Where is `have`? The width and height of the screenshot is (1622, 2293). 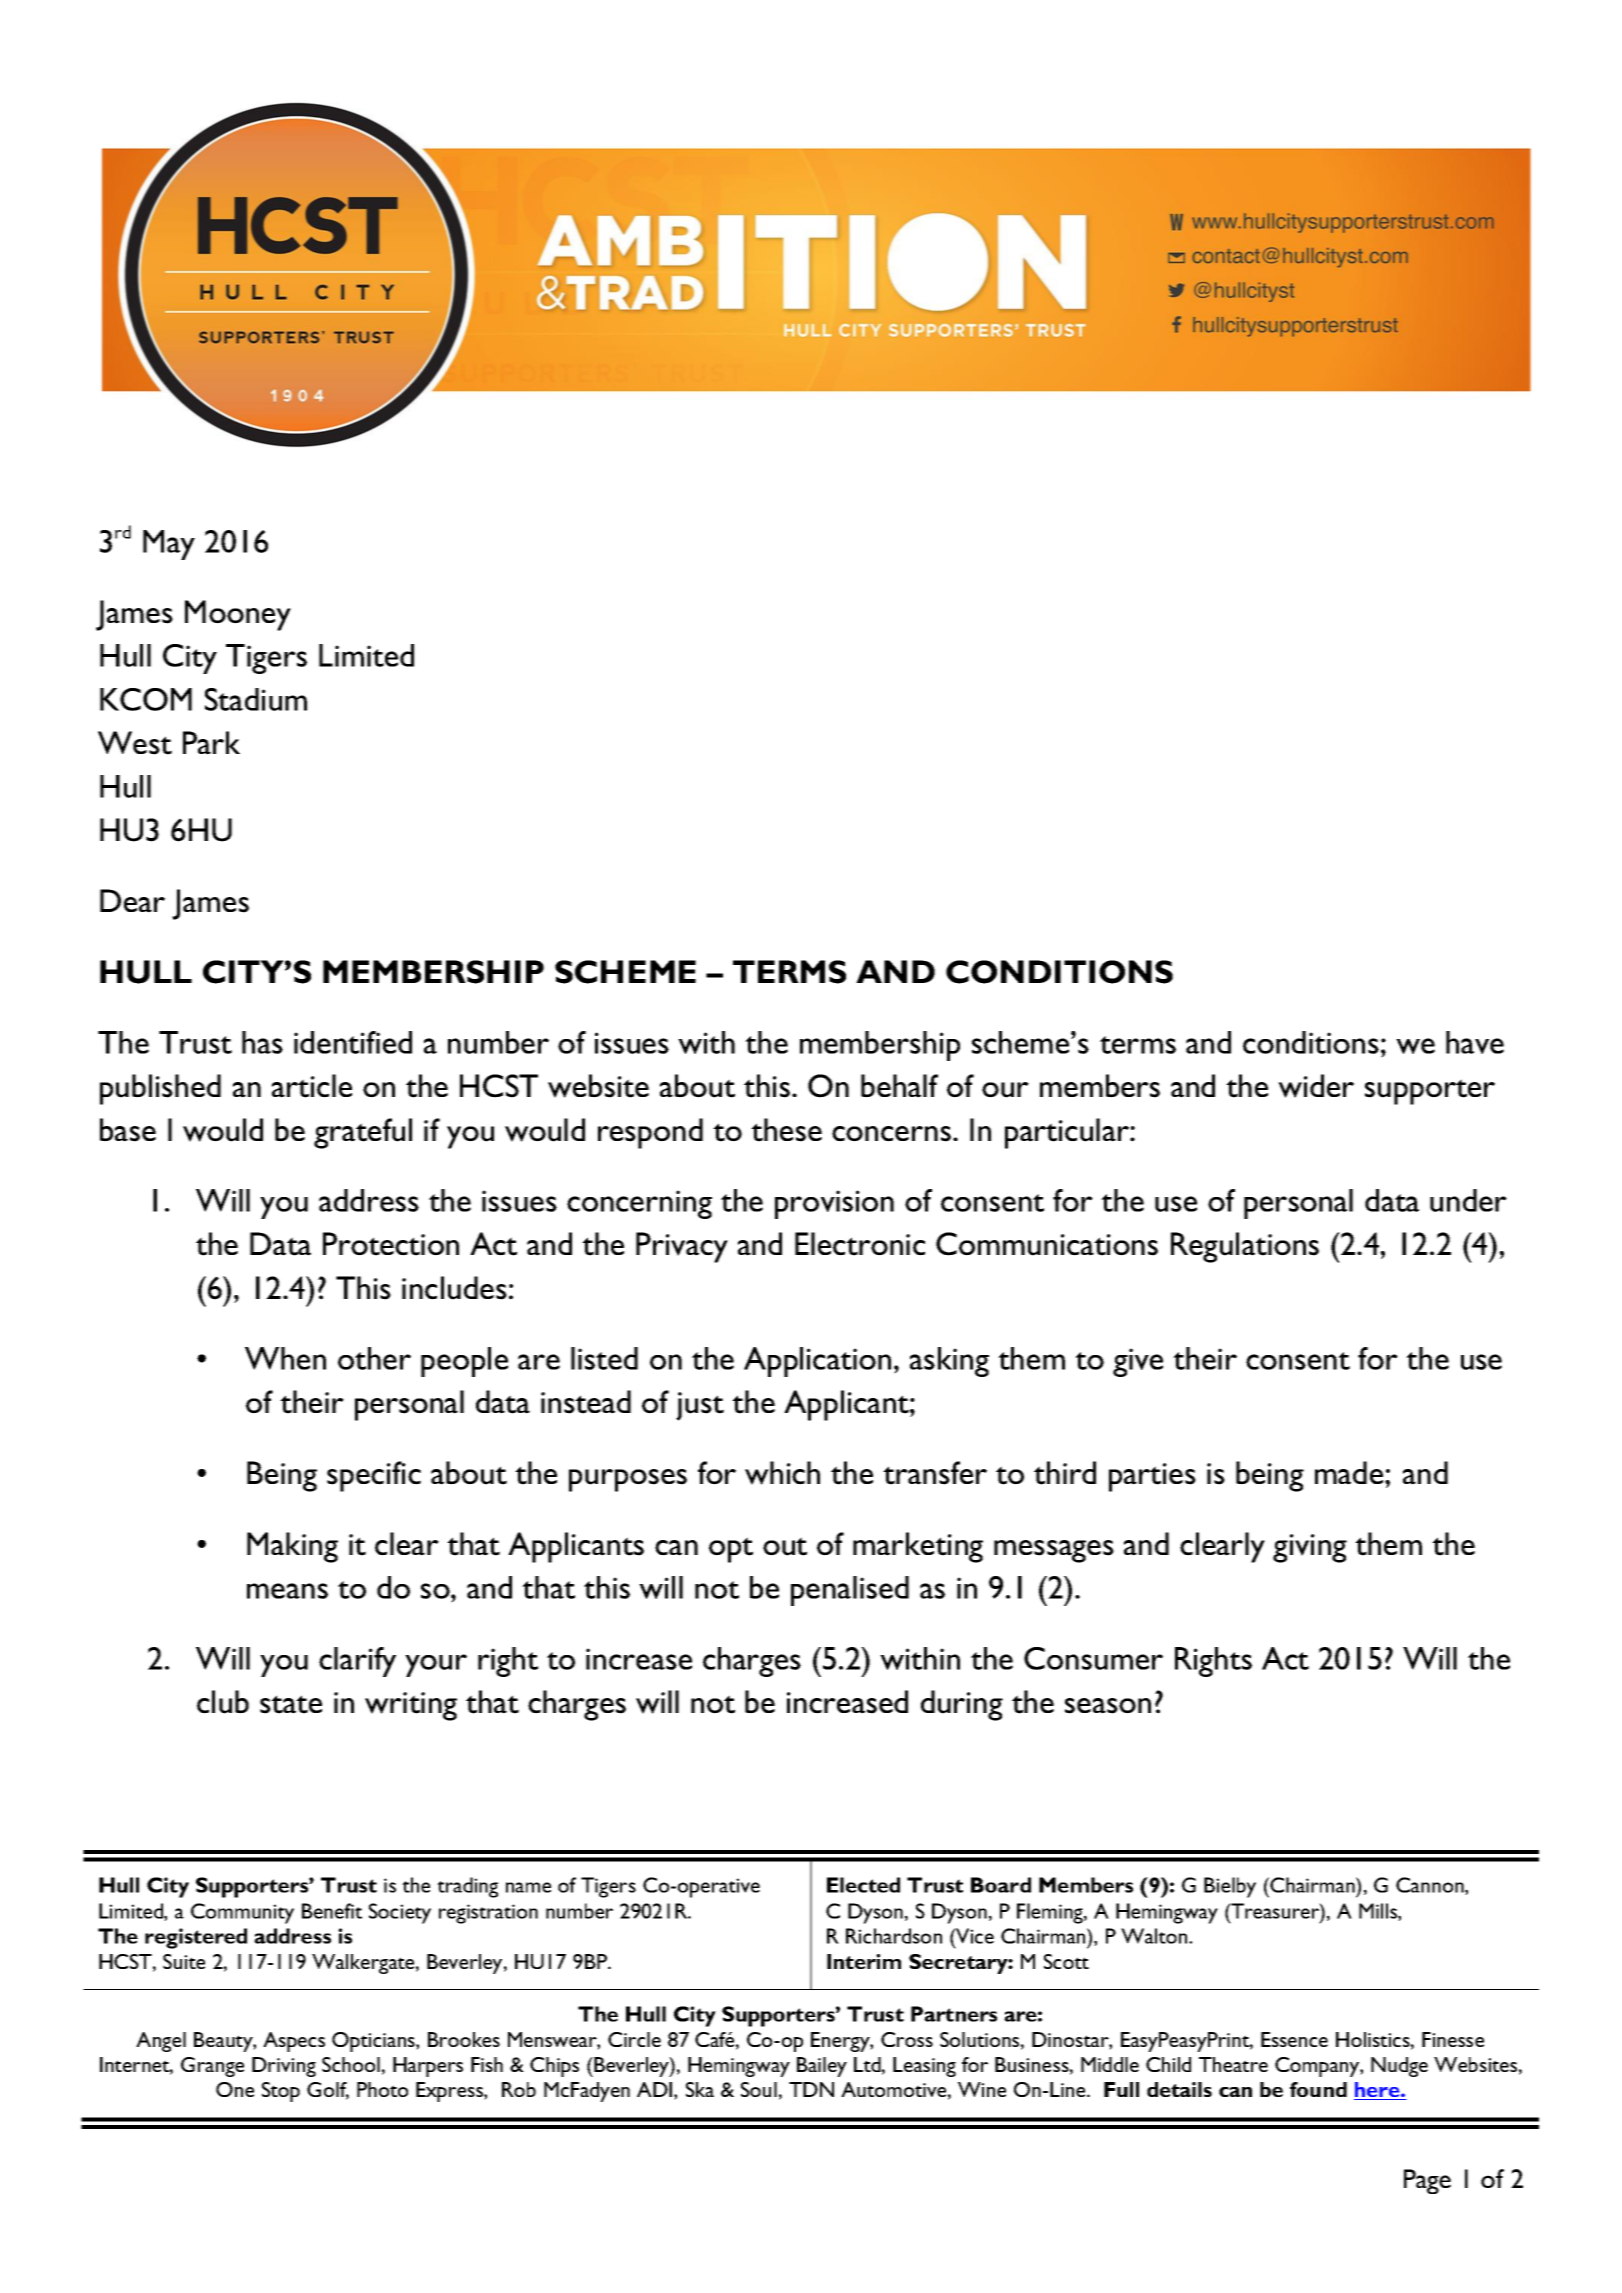 have is located at coordinates (1475, 1042).
